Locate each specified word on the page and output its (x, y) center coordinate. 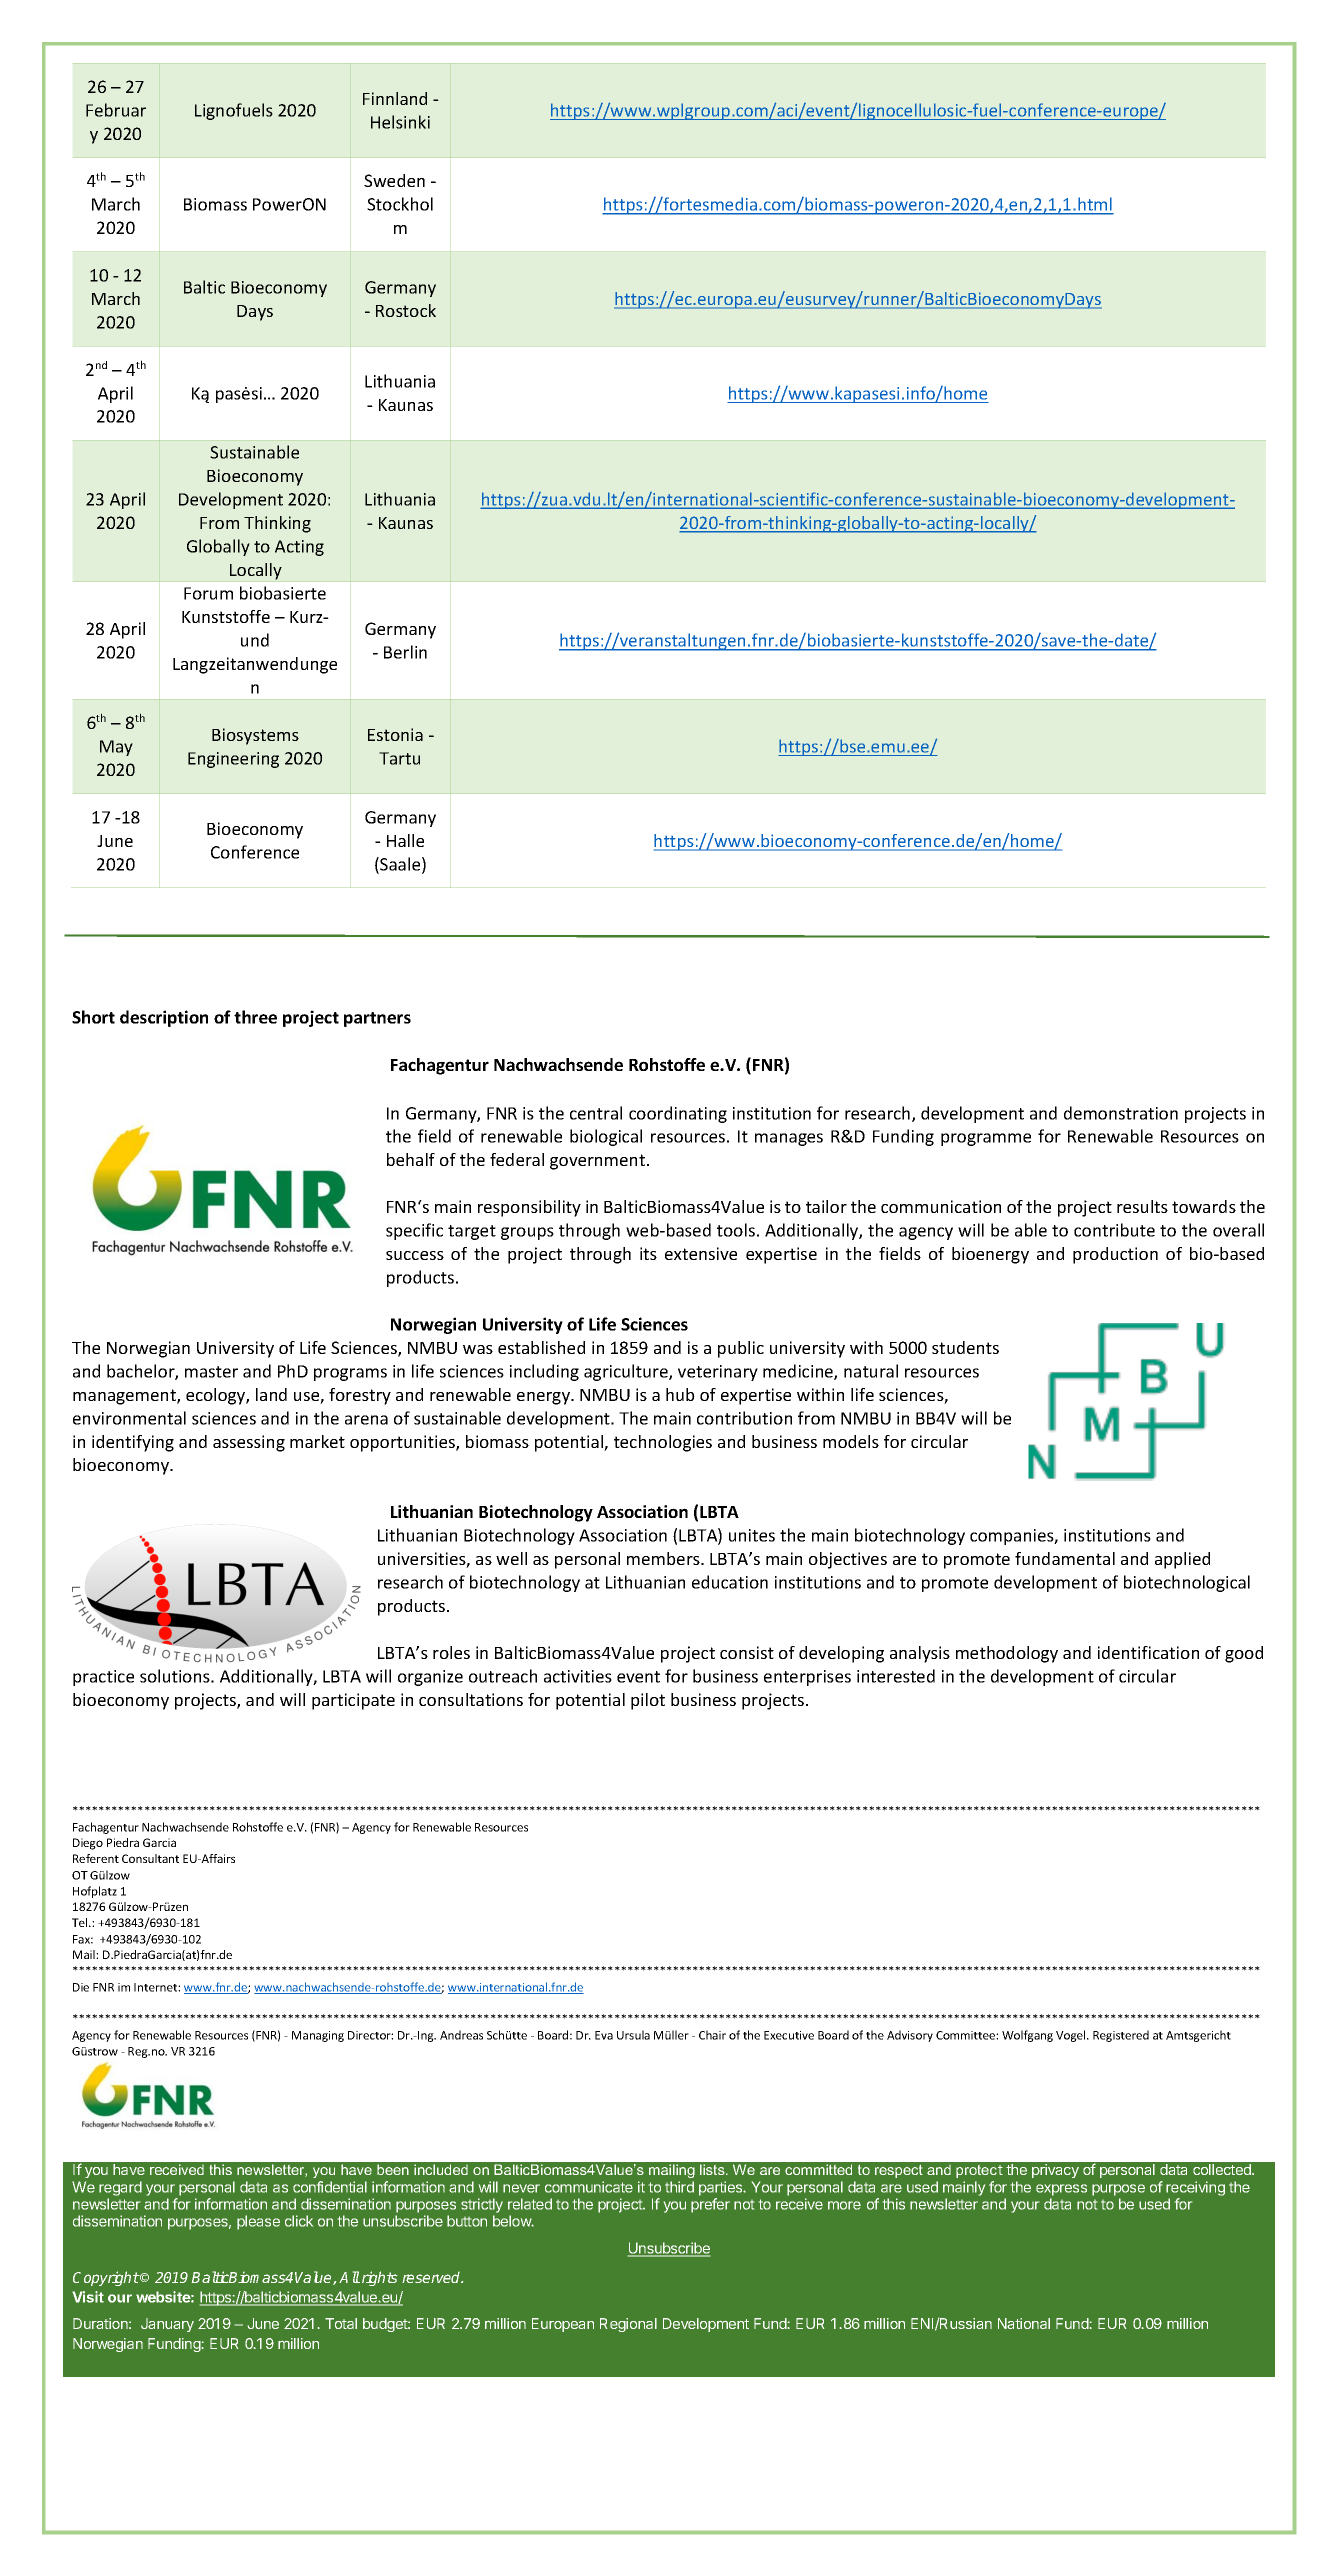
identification (1148, 1652)
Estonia (395, 734)
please (258, 2222)
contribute (1114, 1230)
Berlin (405, 652)
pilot (648, 1701)
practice (103, 1678)
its (648, 1253)
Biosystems (255, 736)
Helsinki (400, 122)
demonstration (1121, 1113)
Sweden (394, 180)
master (211, 1372)
